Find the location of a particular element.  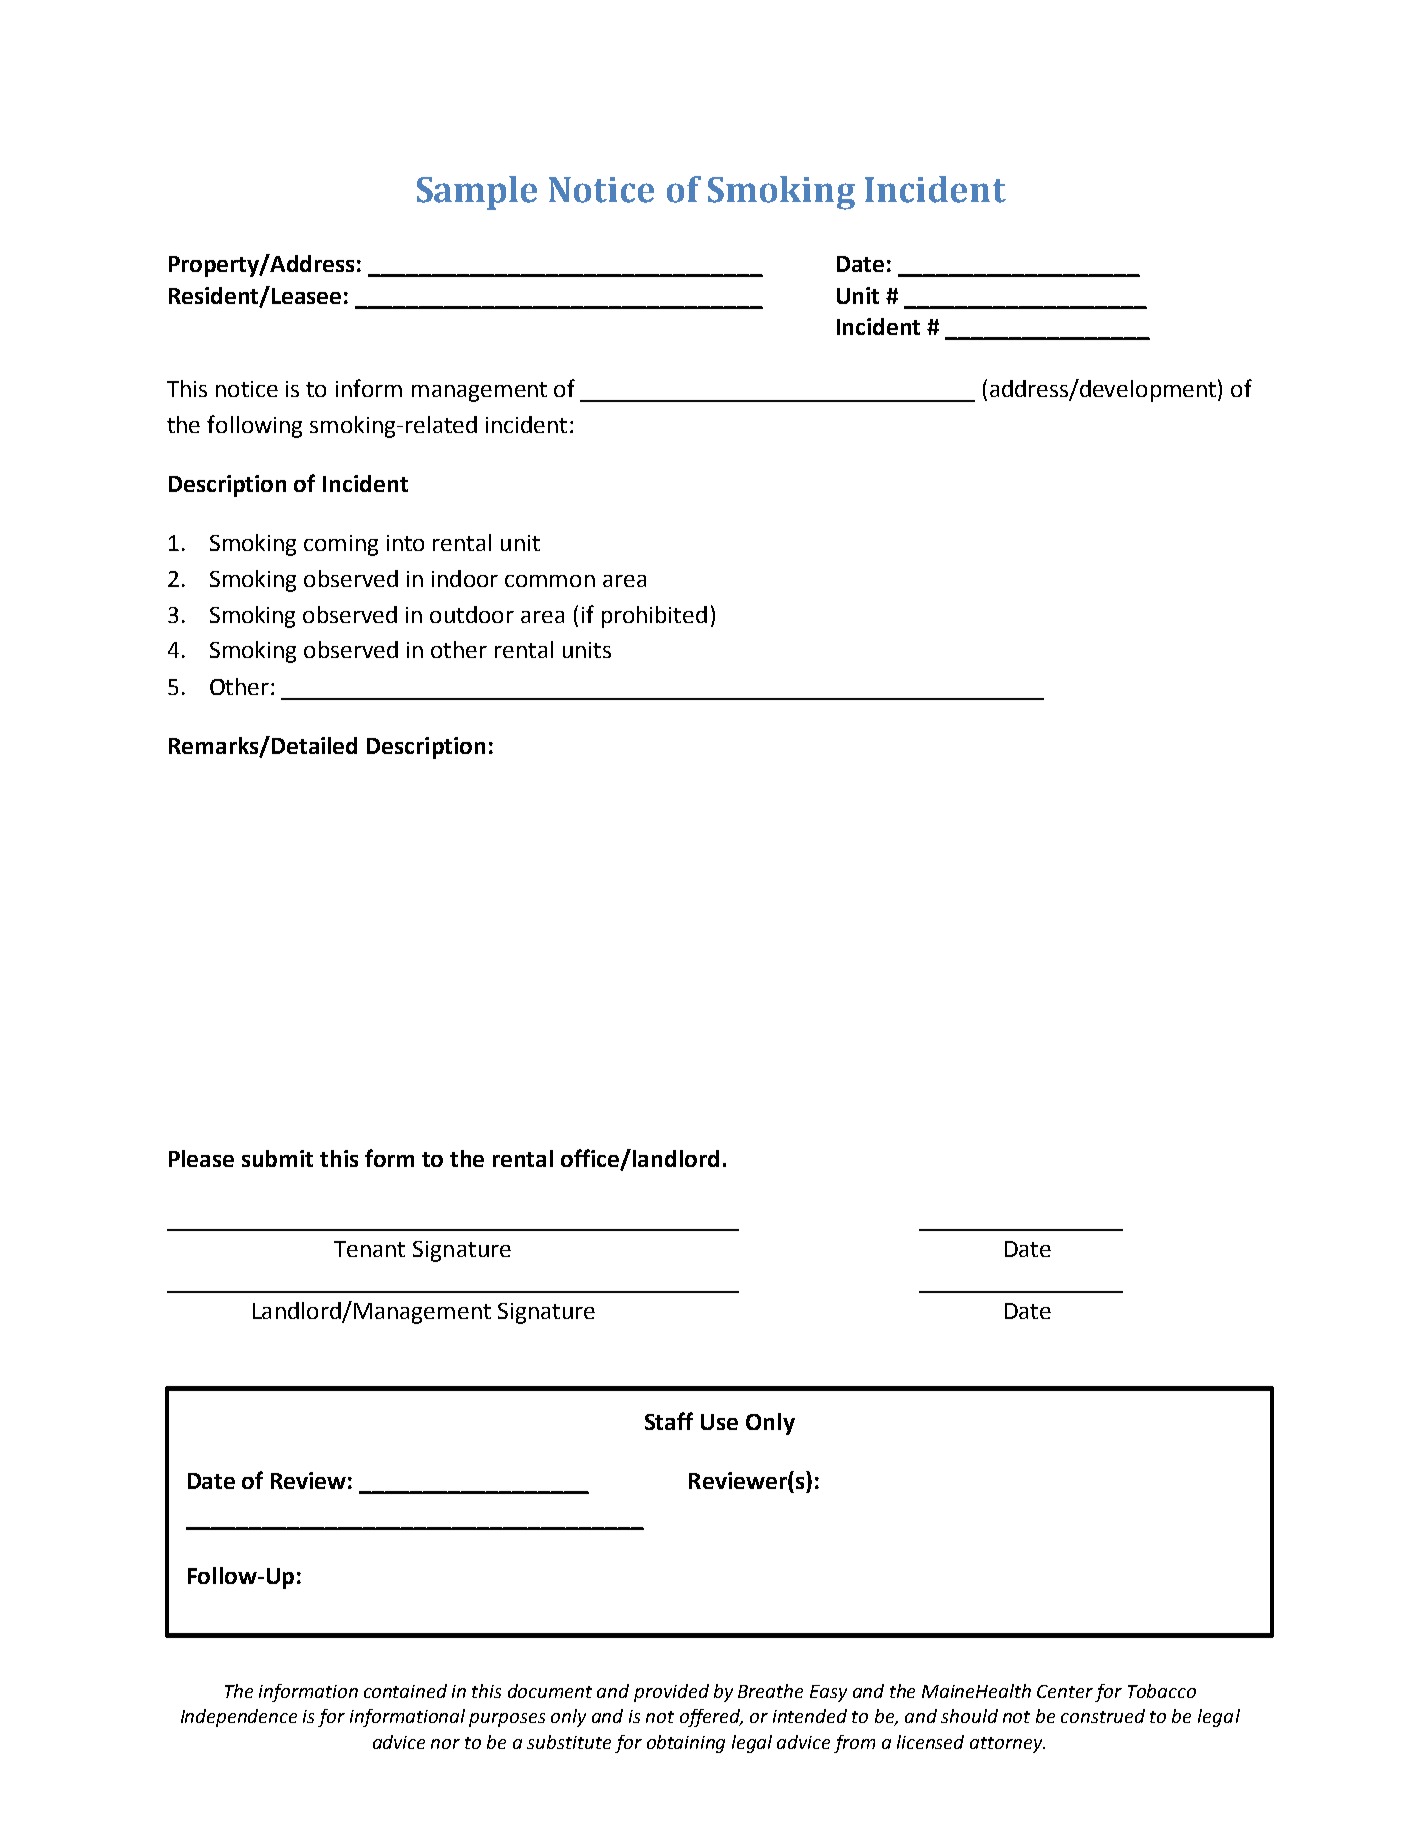

common is located at coordinates (550, 581).
